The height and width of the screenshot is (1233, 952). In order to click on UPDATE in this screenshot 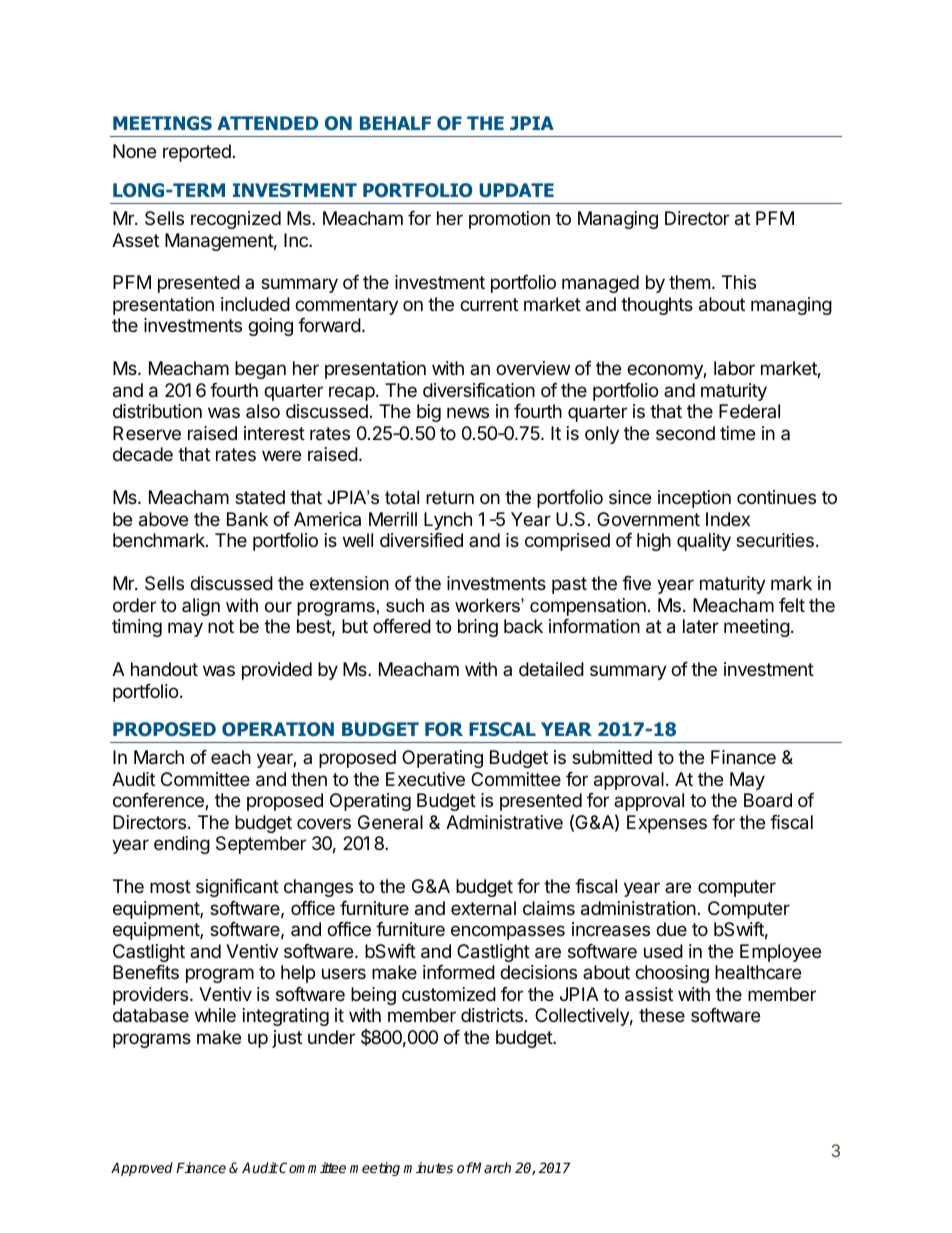, I will do `click(516, 190)`.
